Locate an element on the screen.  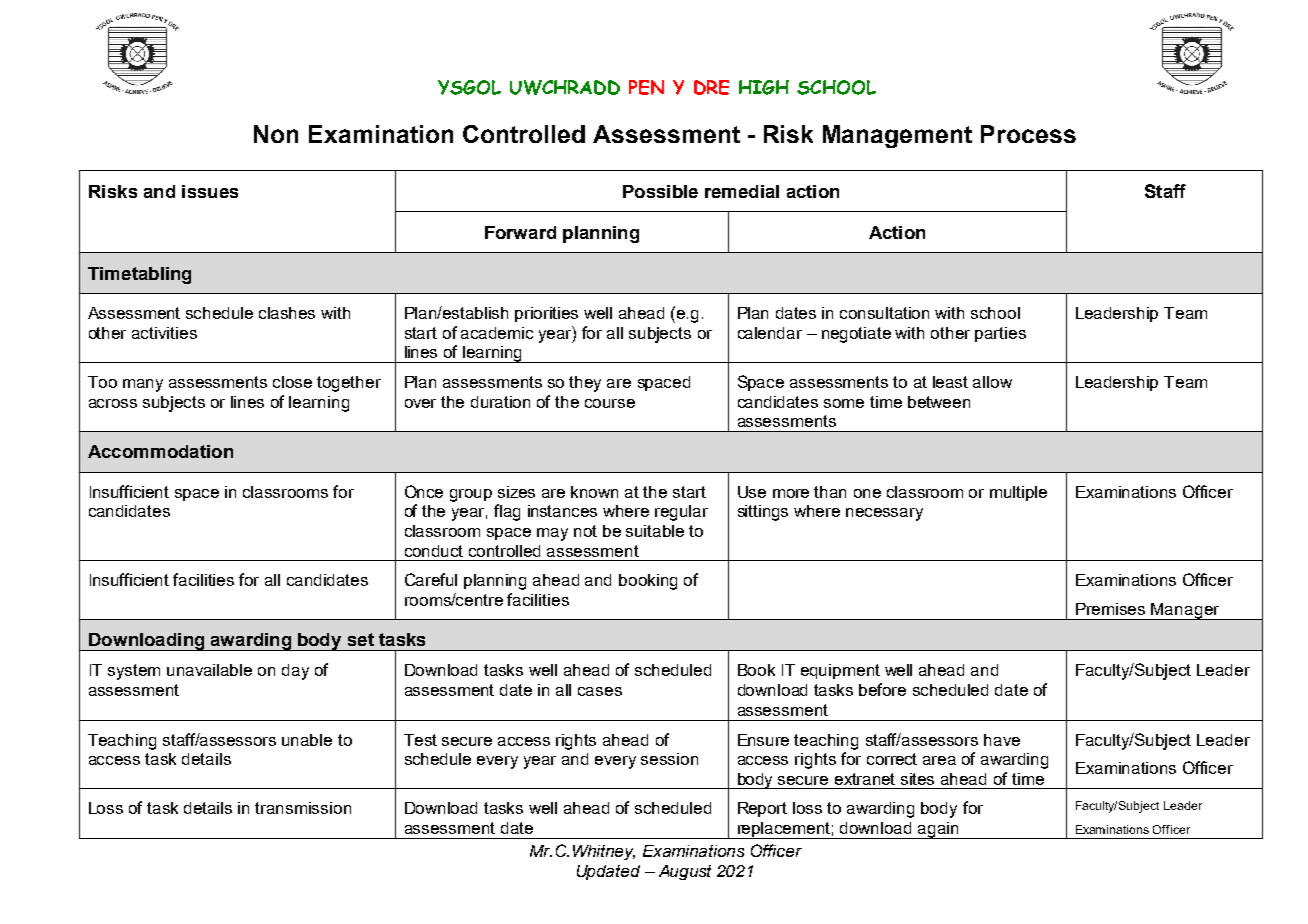
parties is located at coordinates (1000, 334).
